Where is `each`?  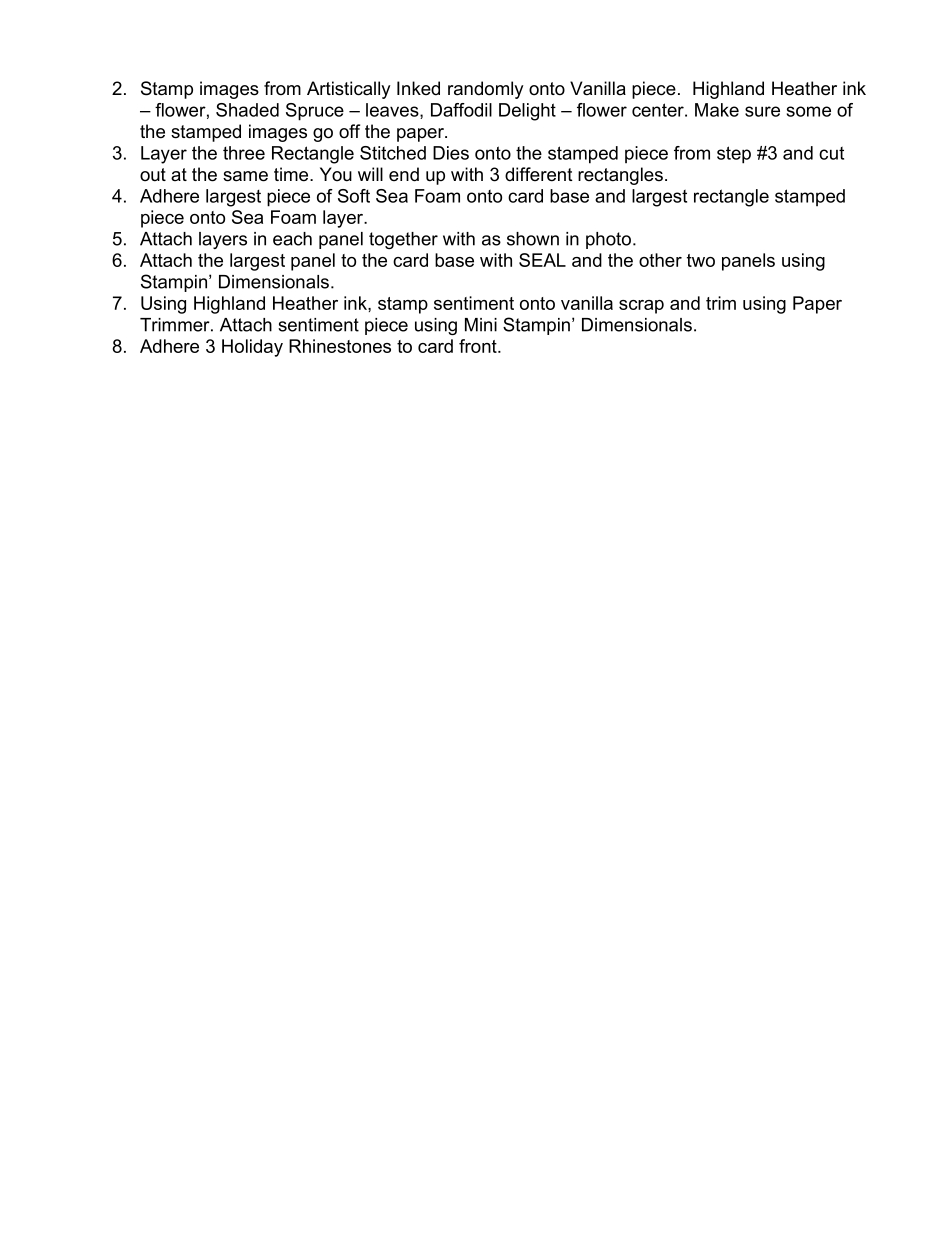
each is located at coordinates (292, 239).
